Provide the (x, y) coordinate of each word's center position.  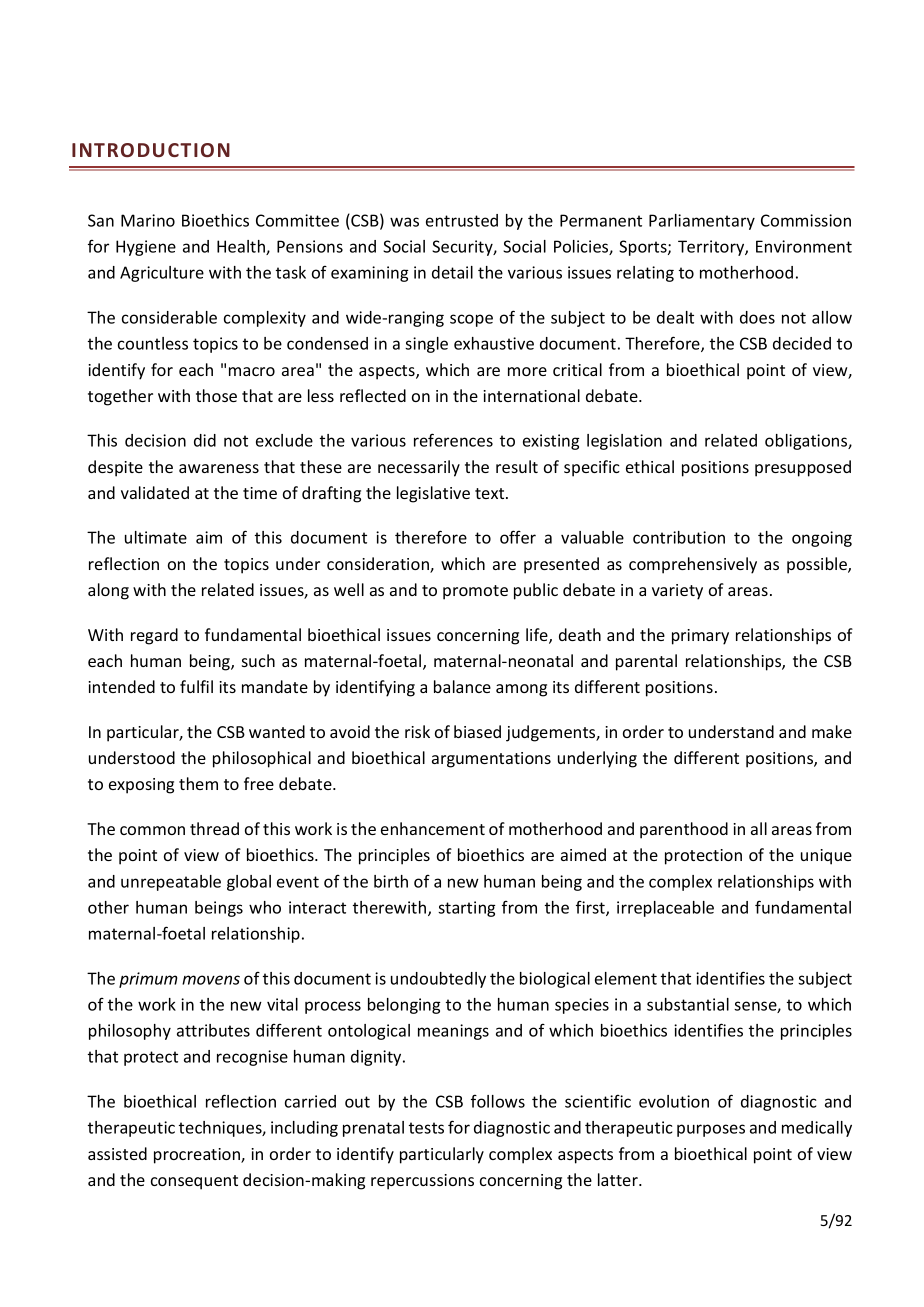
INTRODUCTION (151, 150)
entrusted (462, 220)
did (205, 440)
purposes (711, 1130)
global (249, 883)
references (453, 440)
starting (467, 909)
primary (700, 637)
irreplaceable (665, 909)
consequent (194, 1182)
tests (426, 1128)
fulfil (196, 686)
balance (462, 686)
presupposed (803, 468)
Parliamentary (702, 222)
